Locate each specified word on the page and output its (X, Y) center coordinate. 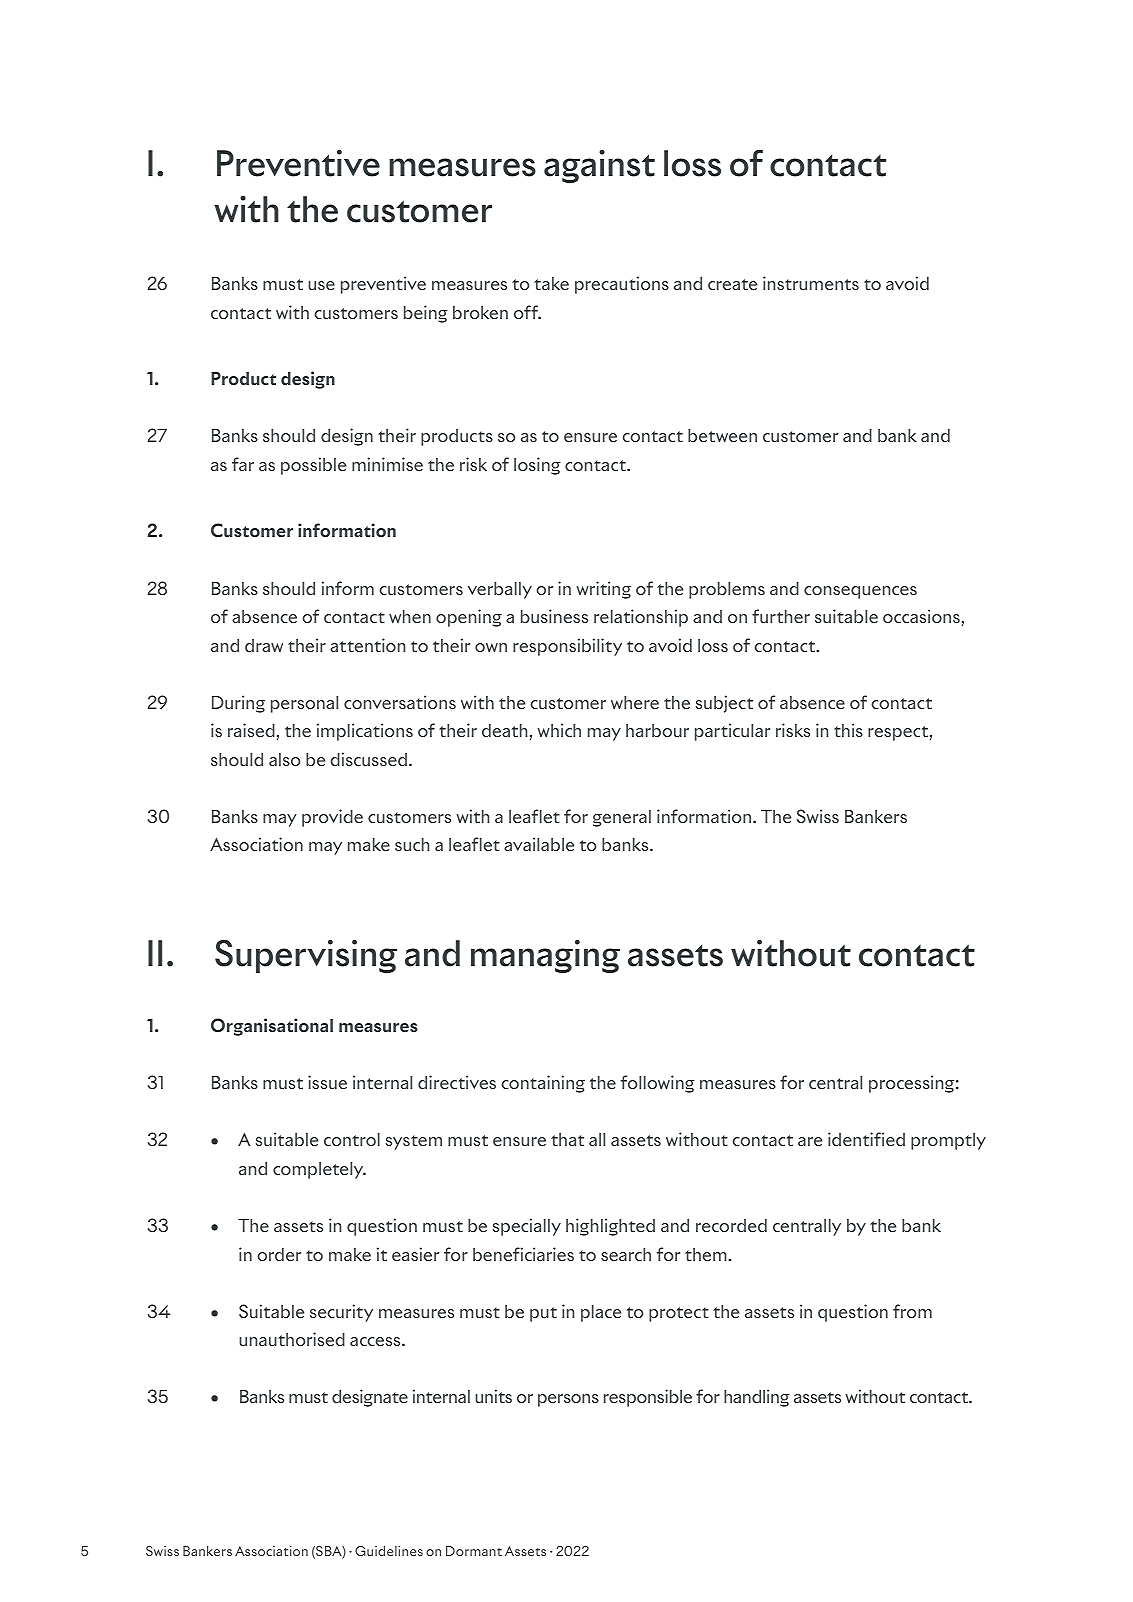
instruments (811, 283)
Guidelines (389, 1551)
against (599, 166)
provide (332, 818)
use (321, 285)
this (848, 730)
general (622, 818)
